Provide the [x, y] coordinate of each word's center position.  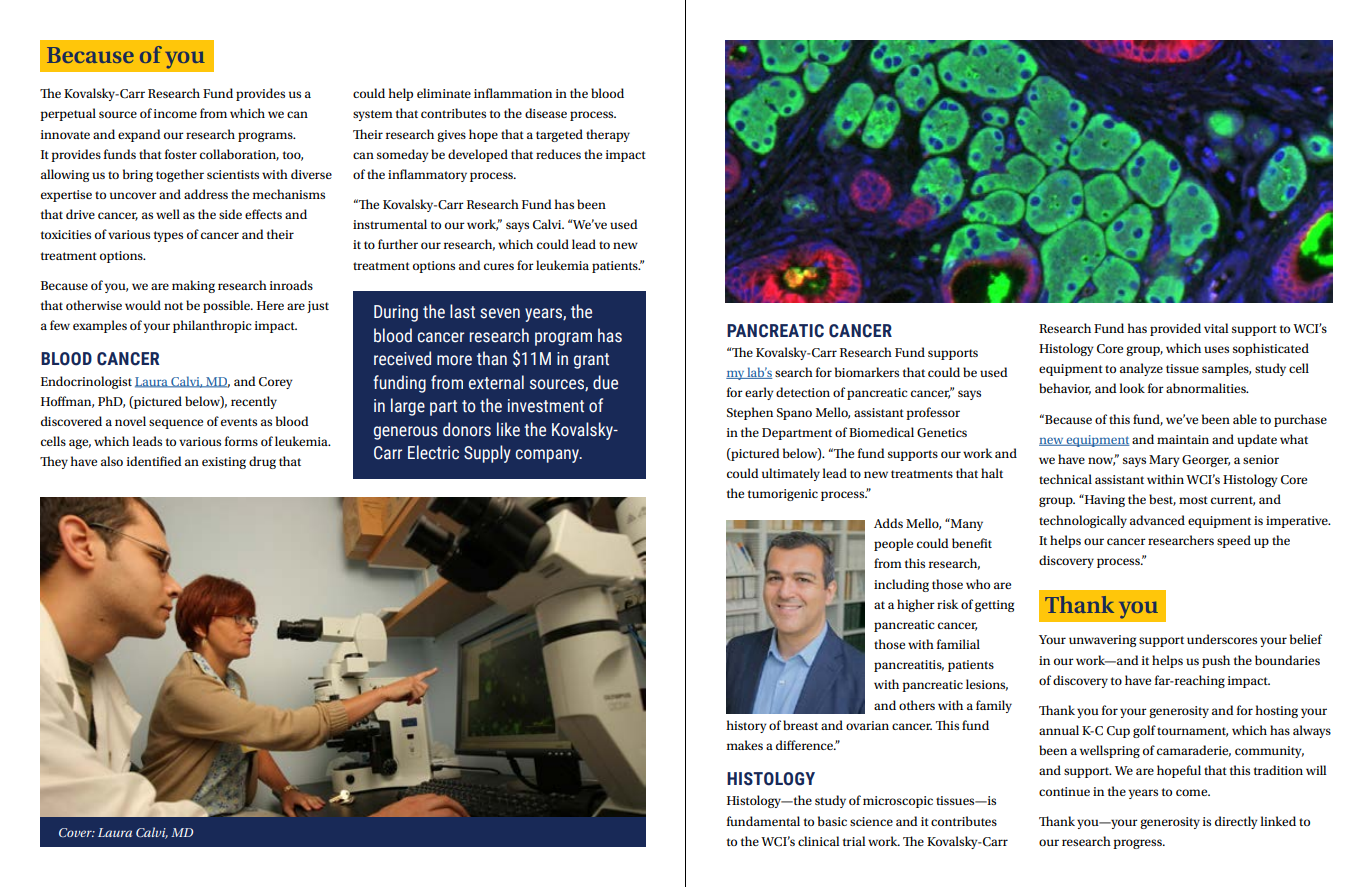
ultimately [791, 474]
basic [832, 821]
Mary [1164, 461]
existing [224, 463]
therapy [608, 135]
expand [139, 135]
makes [745, 745]
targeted [559, 135]
